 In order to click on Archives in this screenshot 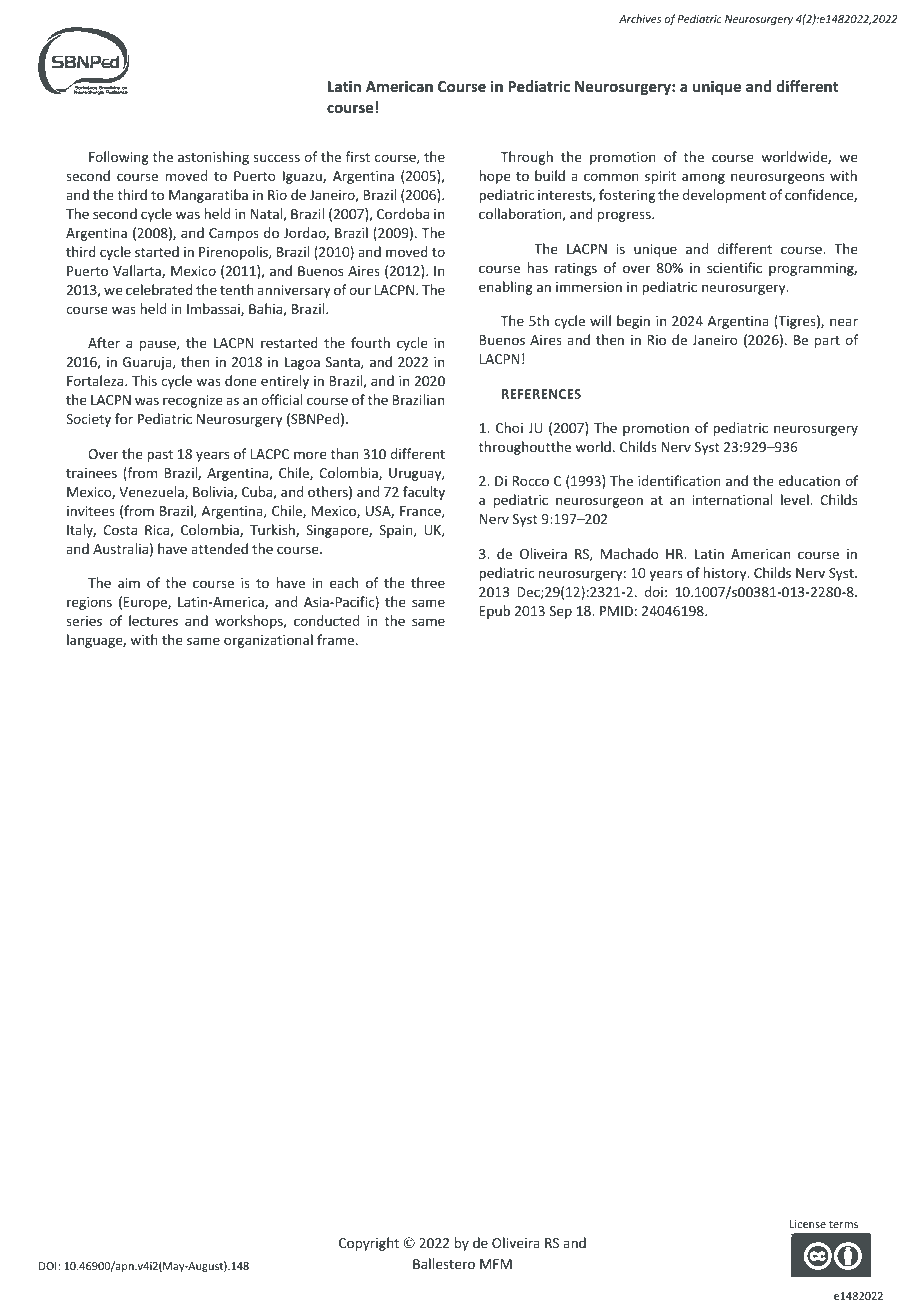, I will do `click(640, 18)`.
